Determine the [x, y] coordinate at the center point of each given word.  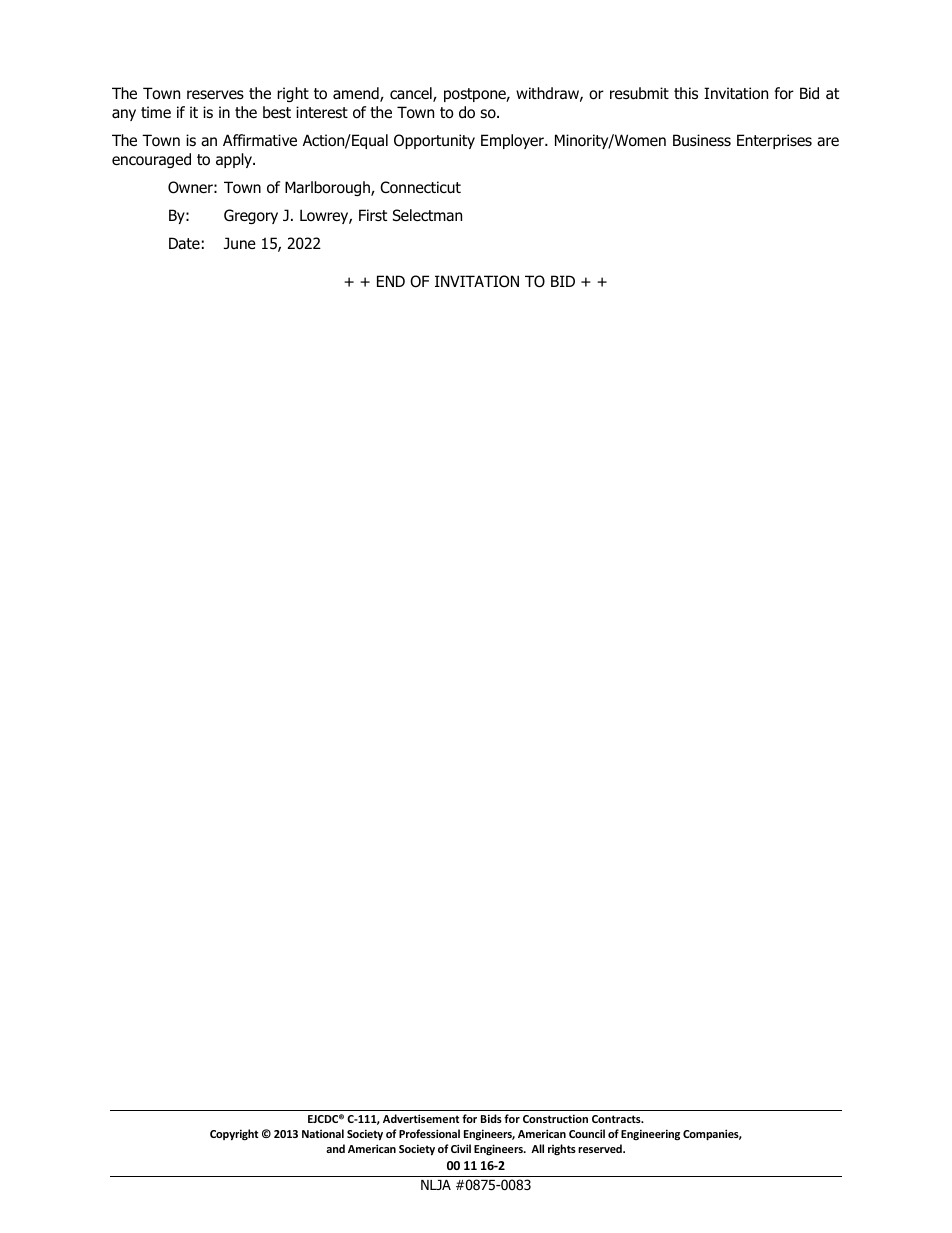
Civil [461, 1148]
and [335, 1148]
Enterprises [774, 141]
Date [184, 243]
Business [702, 140]
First [373, 215]
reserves [215, 94]
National [323, 1133]
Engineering [650, 1135]
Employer [513, 141]
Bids [491, 1118]
